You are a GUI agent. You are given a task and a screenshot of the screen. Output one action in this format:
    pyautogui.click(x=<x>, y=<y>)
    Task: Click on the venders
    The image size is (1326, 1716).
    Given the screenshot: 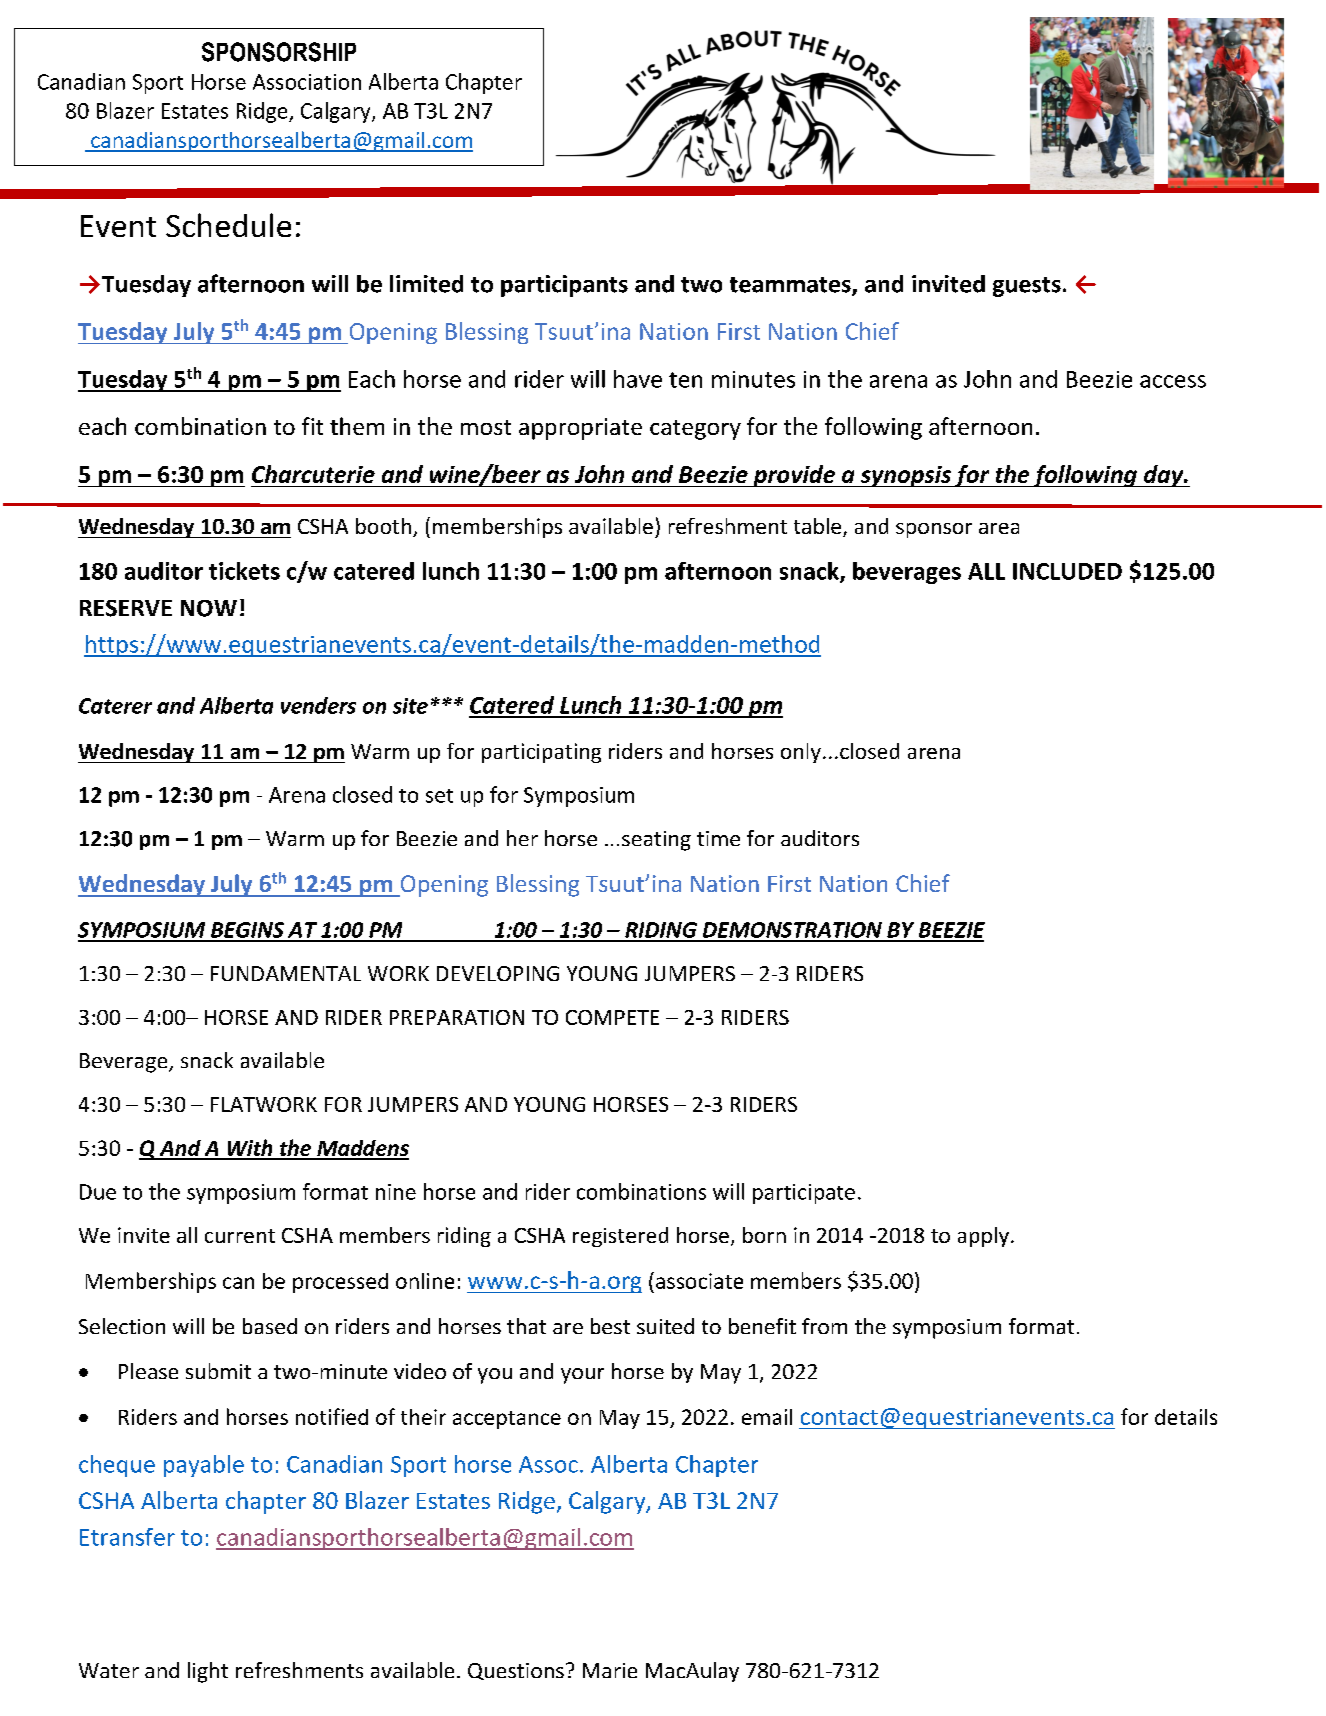 What is the action you would take?
    pyautogui.click(x=318, y=705)
